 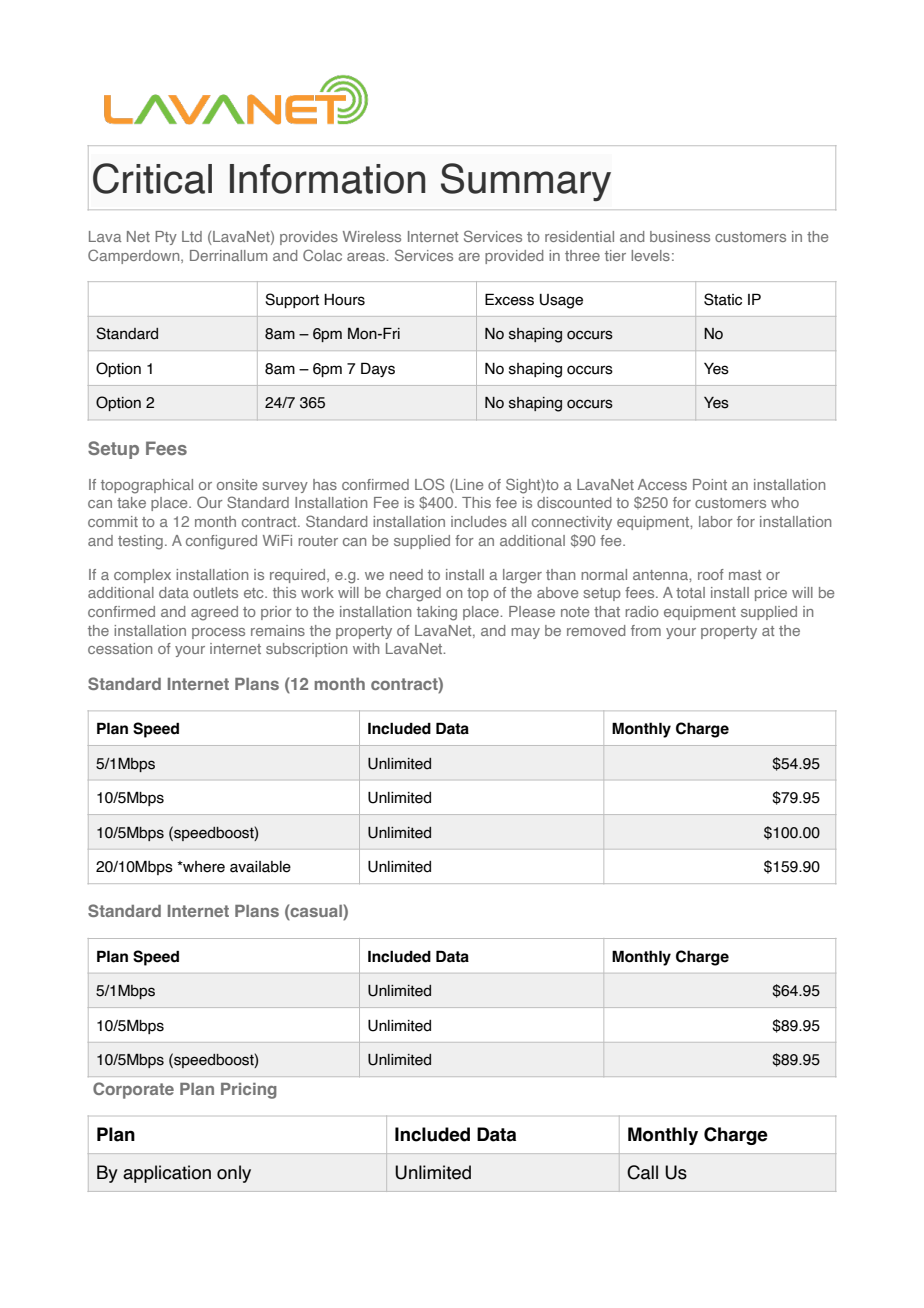 What do you see at coordinates (429, 484) in the screenshot?
I see `LOS` at bounding box center [429, 484].
